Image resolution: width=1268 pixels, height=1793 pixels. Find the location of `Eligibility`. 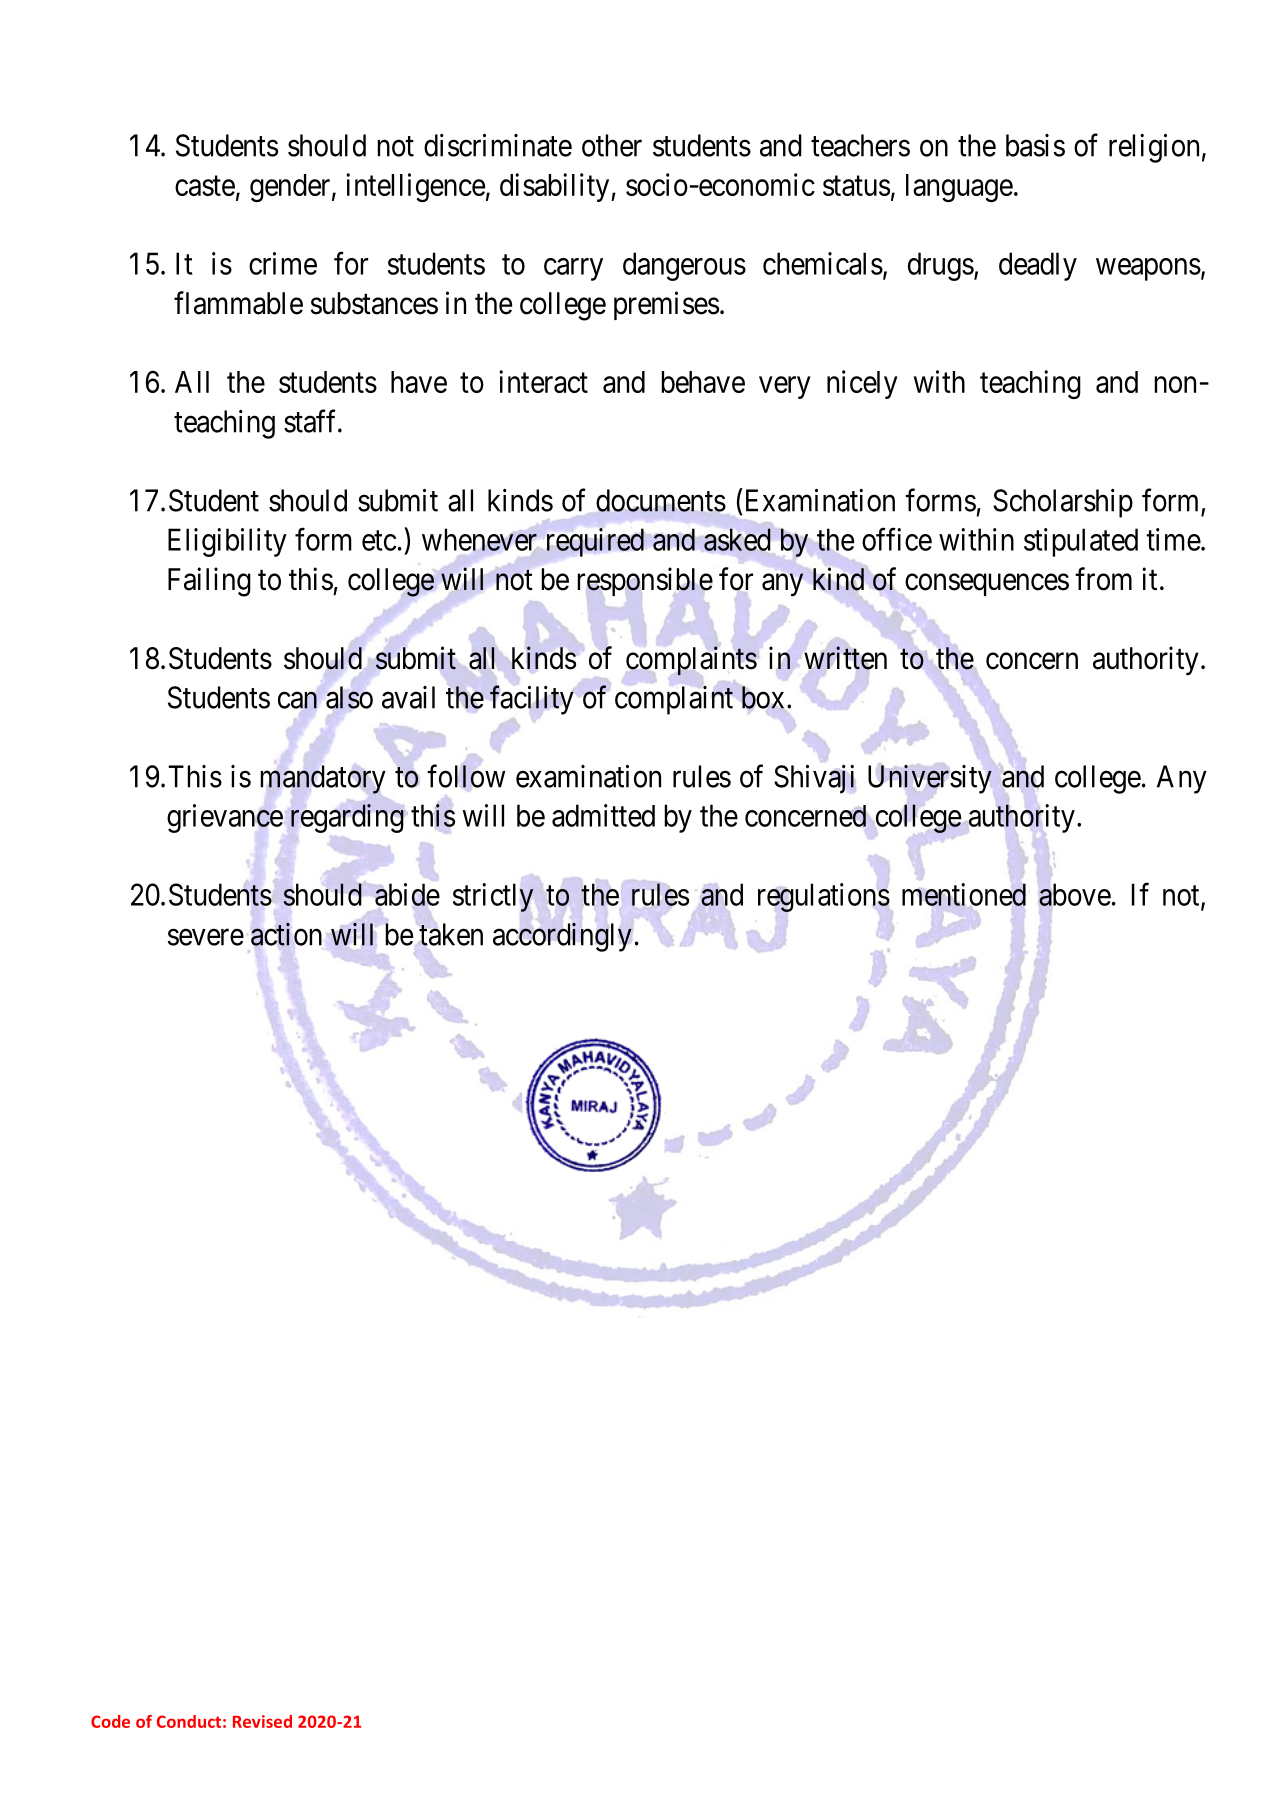

Eligibility is located at coordinates (227, 542).
